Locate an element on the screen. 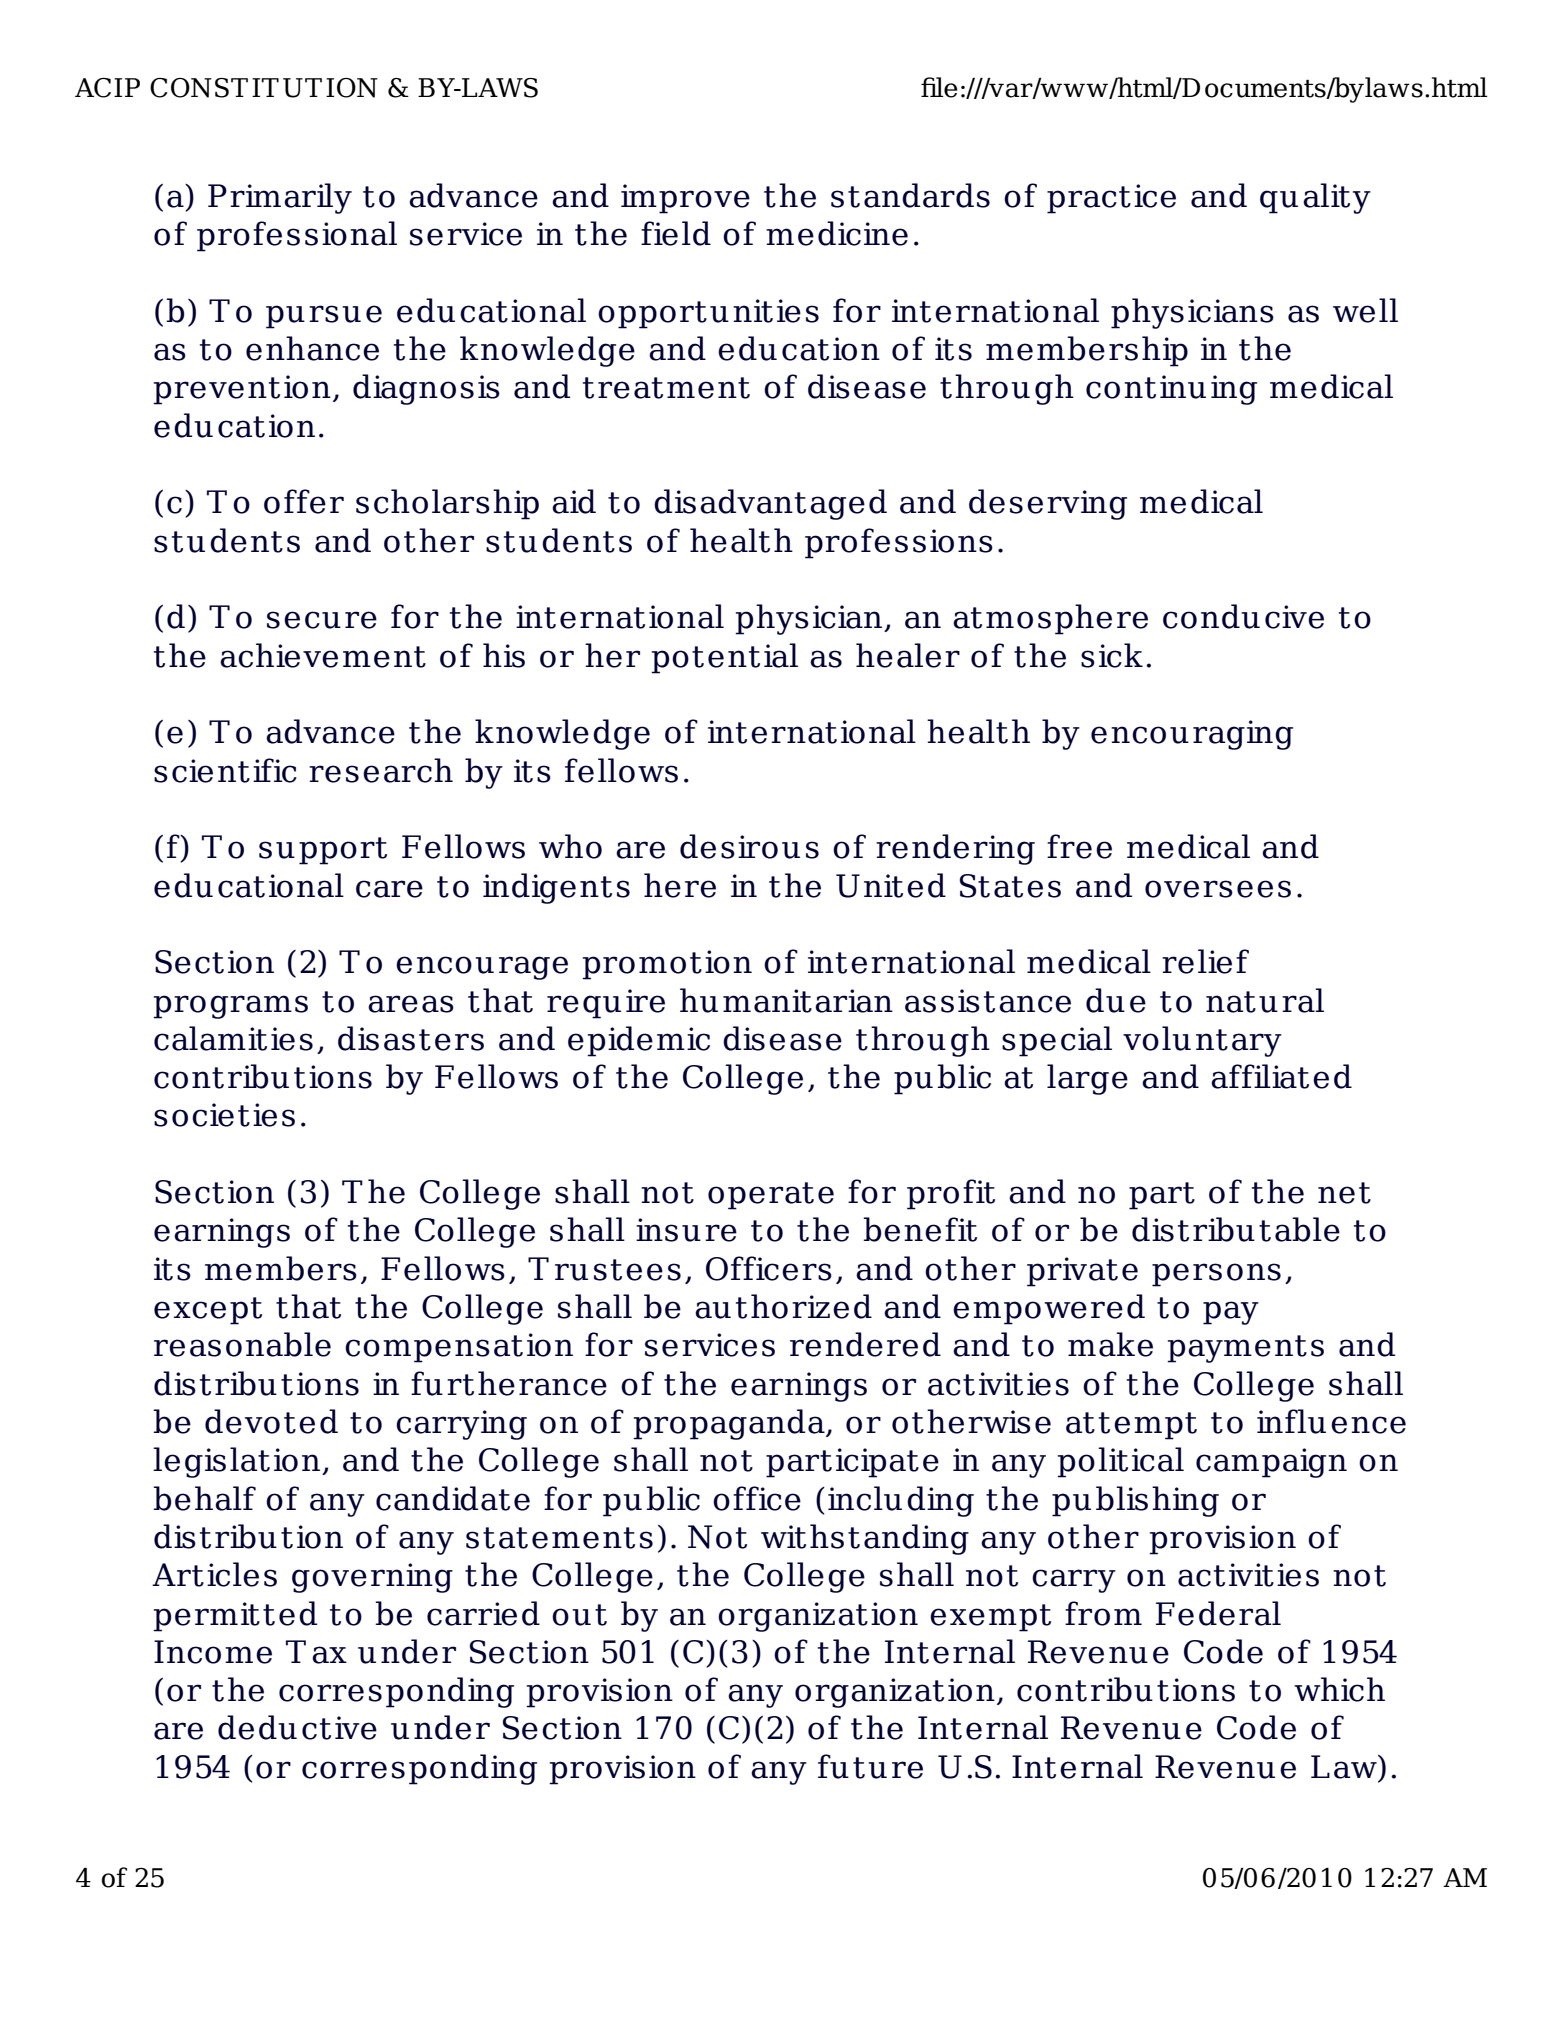  withstanding is located at coordinates (865, 1539).
